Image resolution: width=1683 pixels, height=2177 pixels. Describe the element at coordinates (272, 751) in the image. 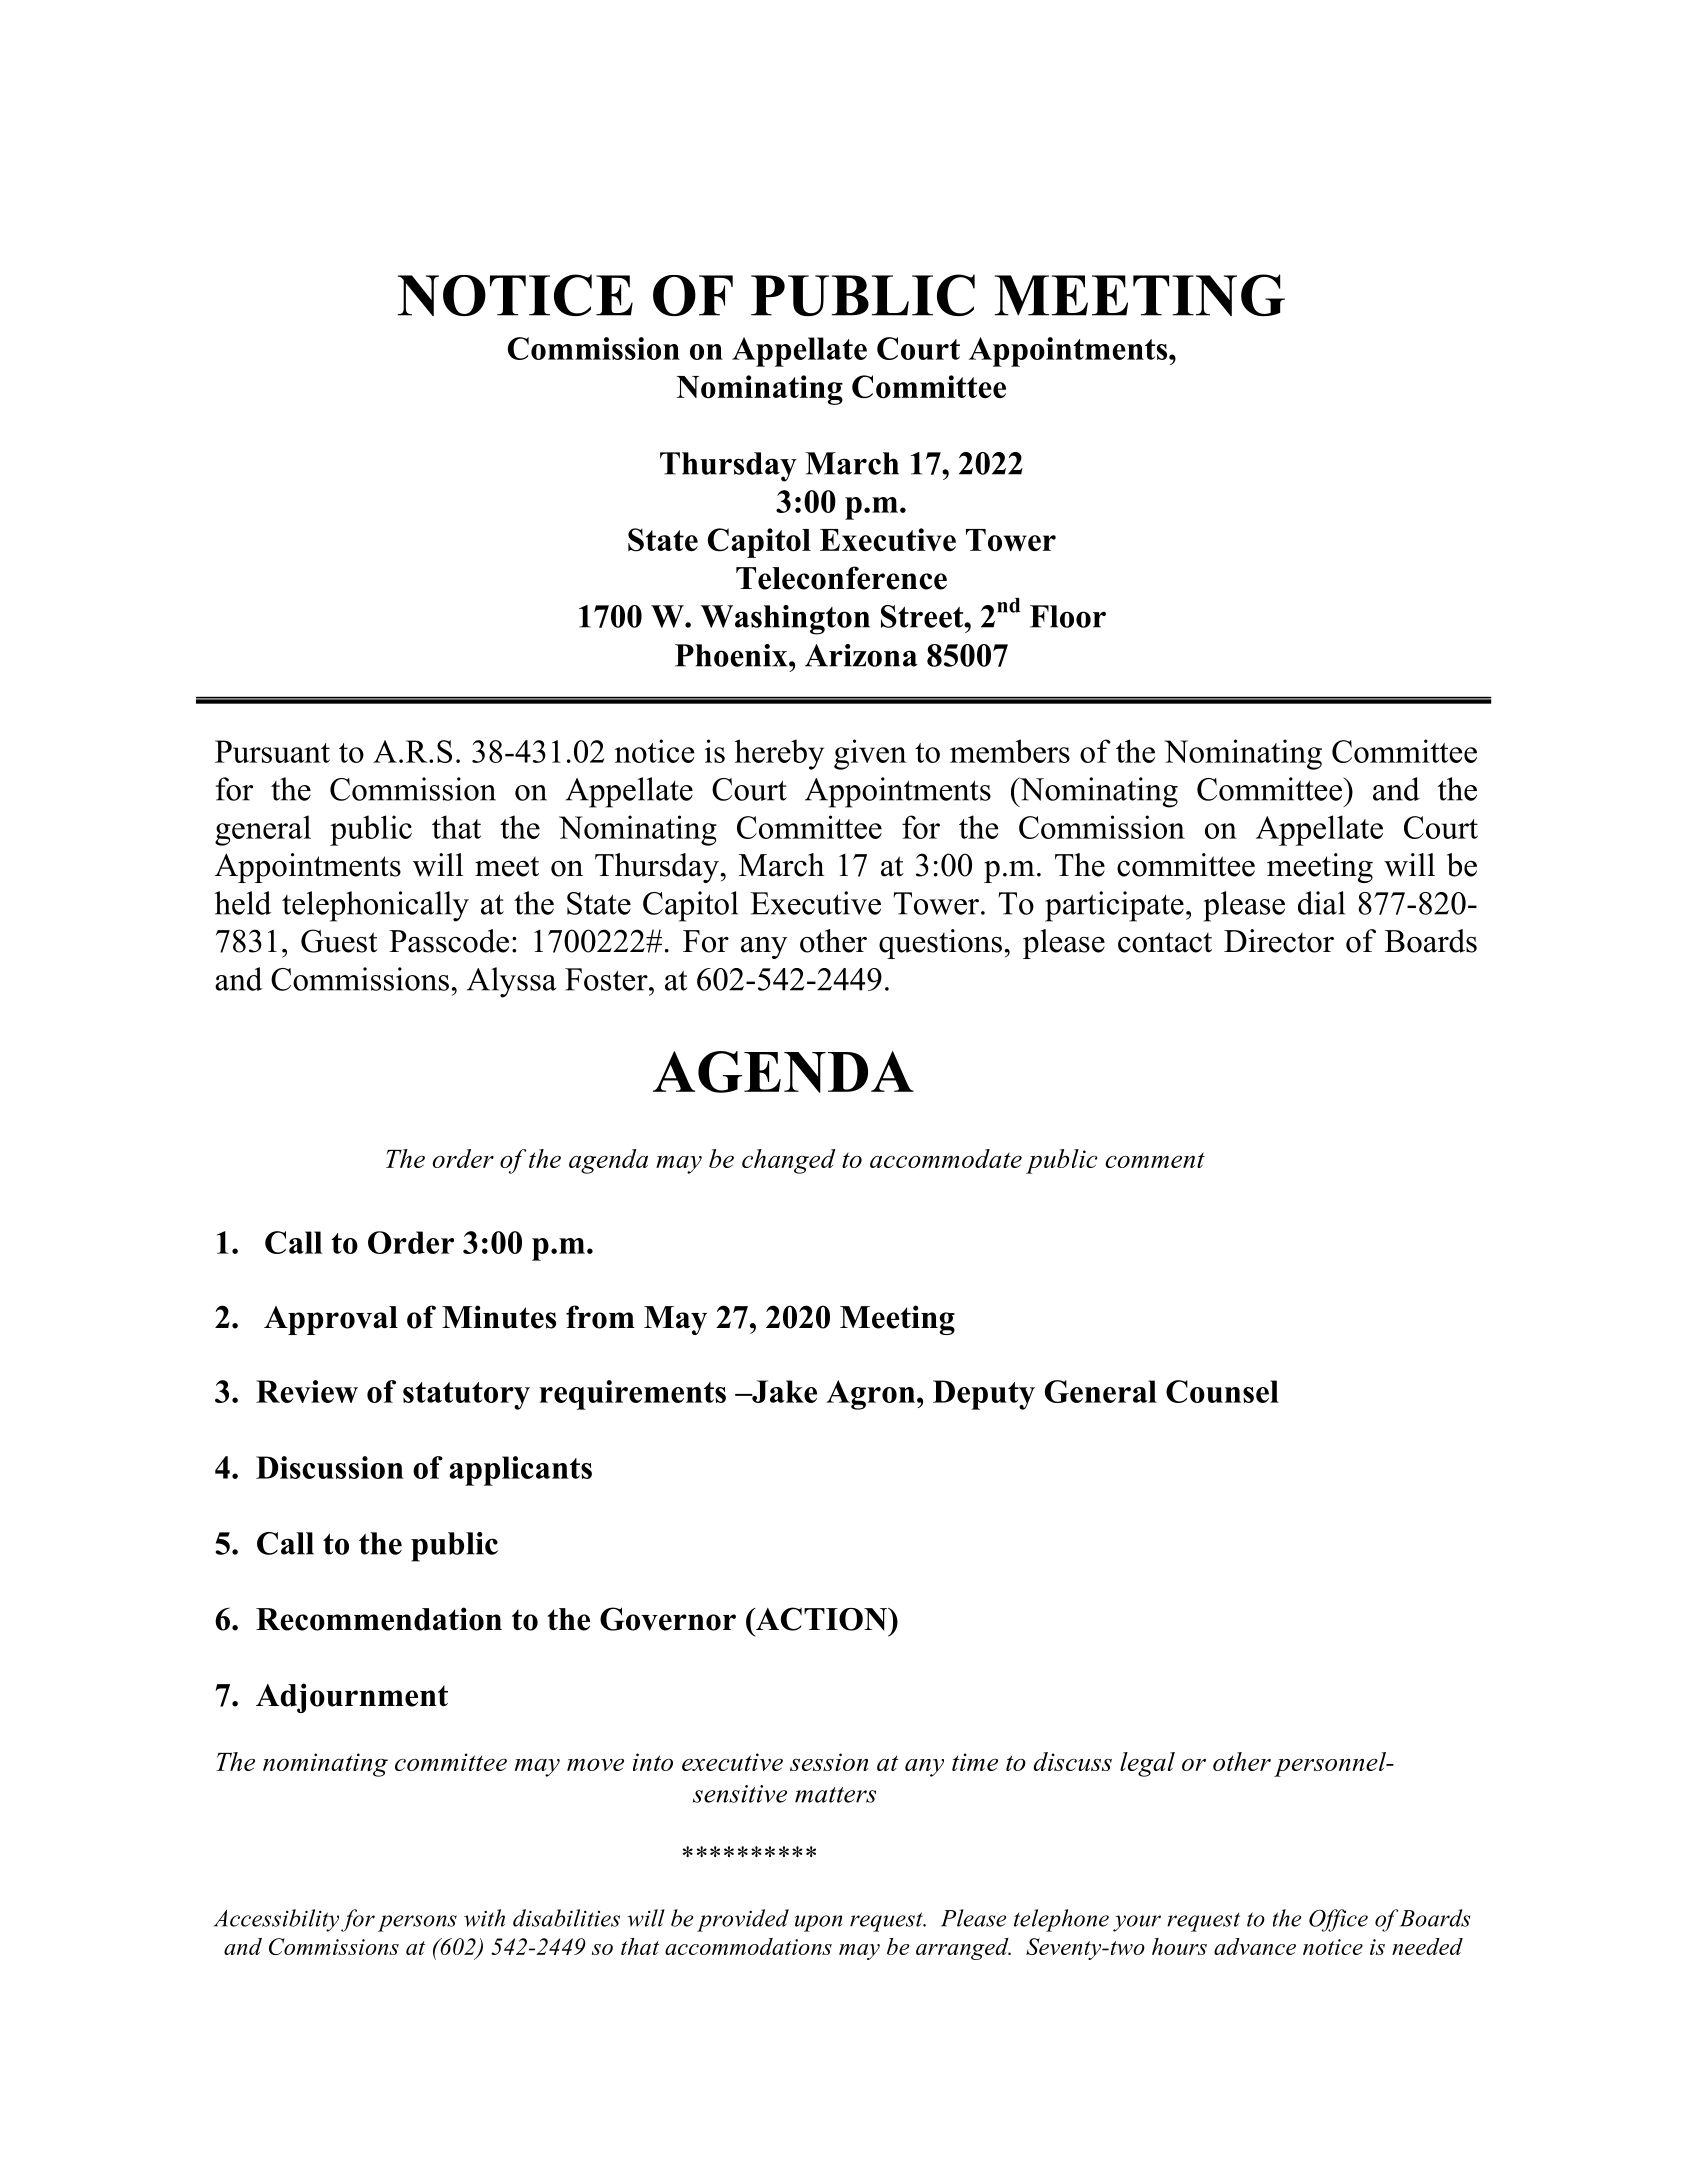

I see `Pursuant` at that location.
